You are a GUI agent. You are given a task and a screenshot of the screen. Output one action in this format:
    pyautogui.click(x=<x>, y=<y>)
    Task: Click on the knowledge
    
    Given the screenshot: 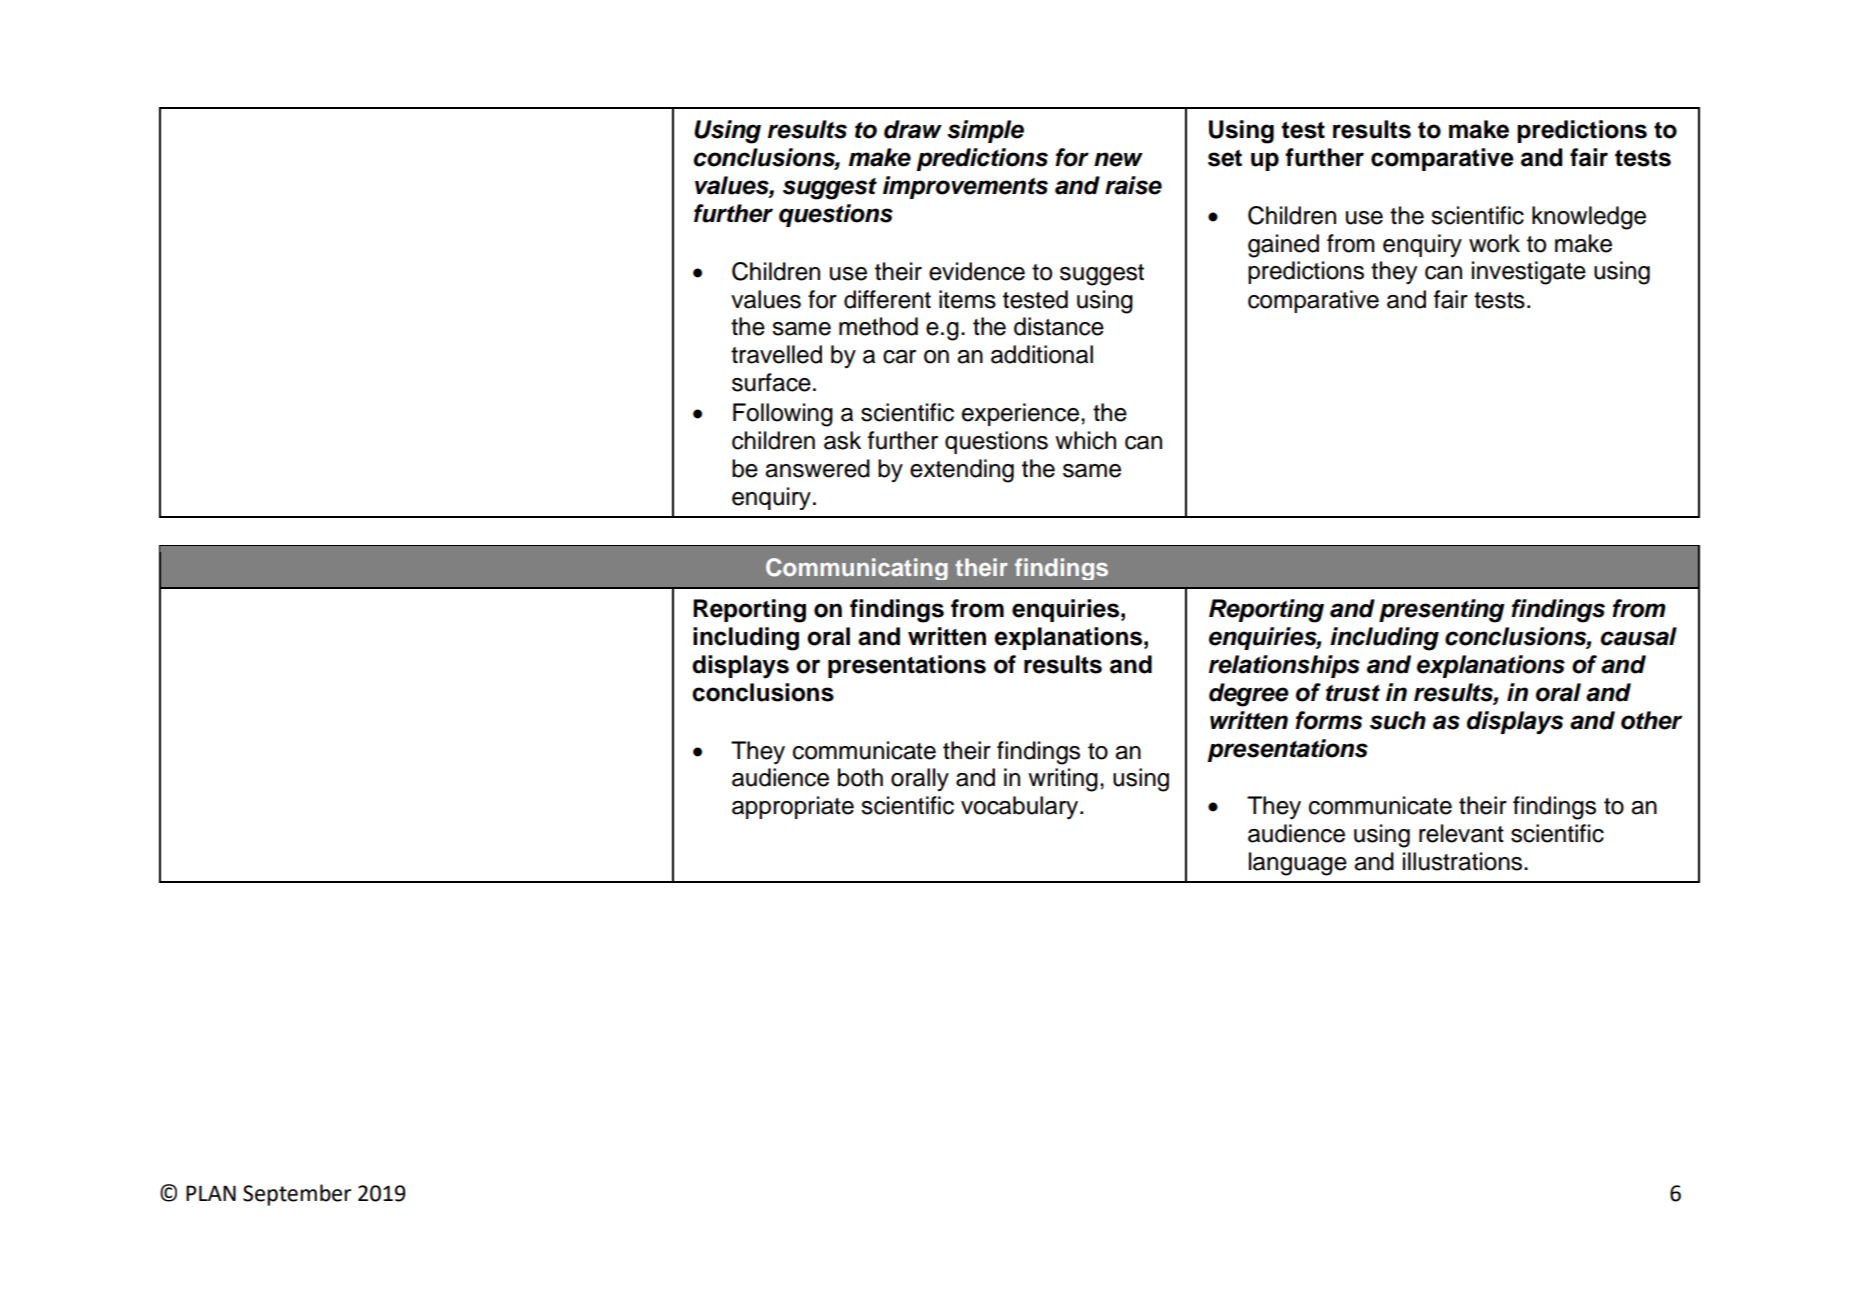 What is the action you would take?
    pyautogui.click(x=1589, y=218)
